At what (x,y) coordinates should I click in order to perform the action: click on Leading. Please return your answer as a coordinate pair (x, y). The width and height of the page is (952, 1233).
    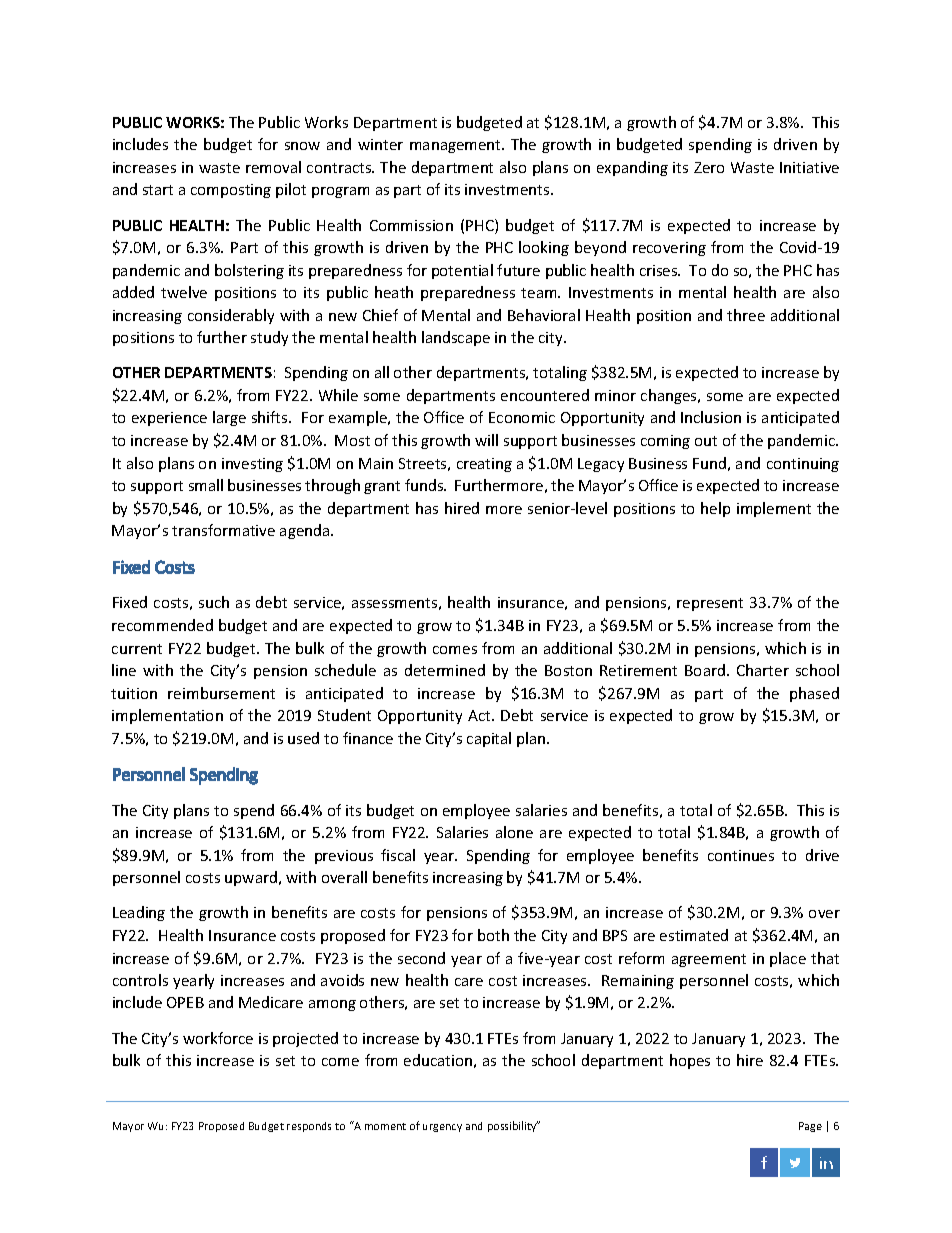
    Looking at the image, I should click on (139, 913).
